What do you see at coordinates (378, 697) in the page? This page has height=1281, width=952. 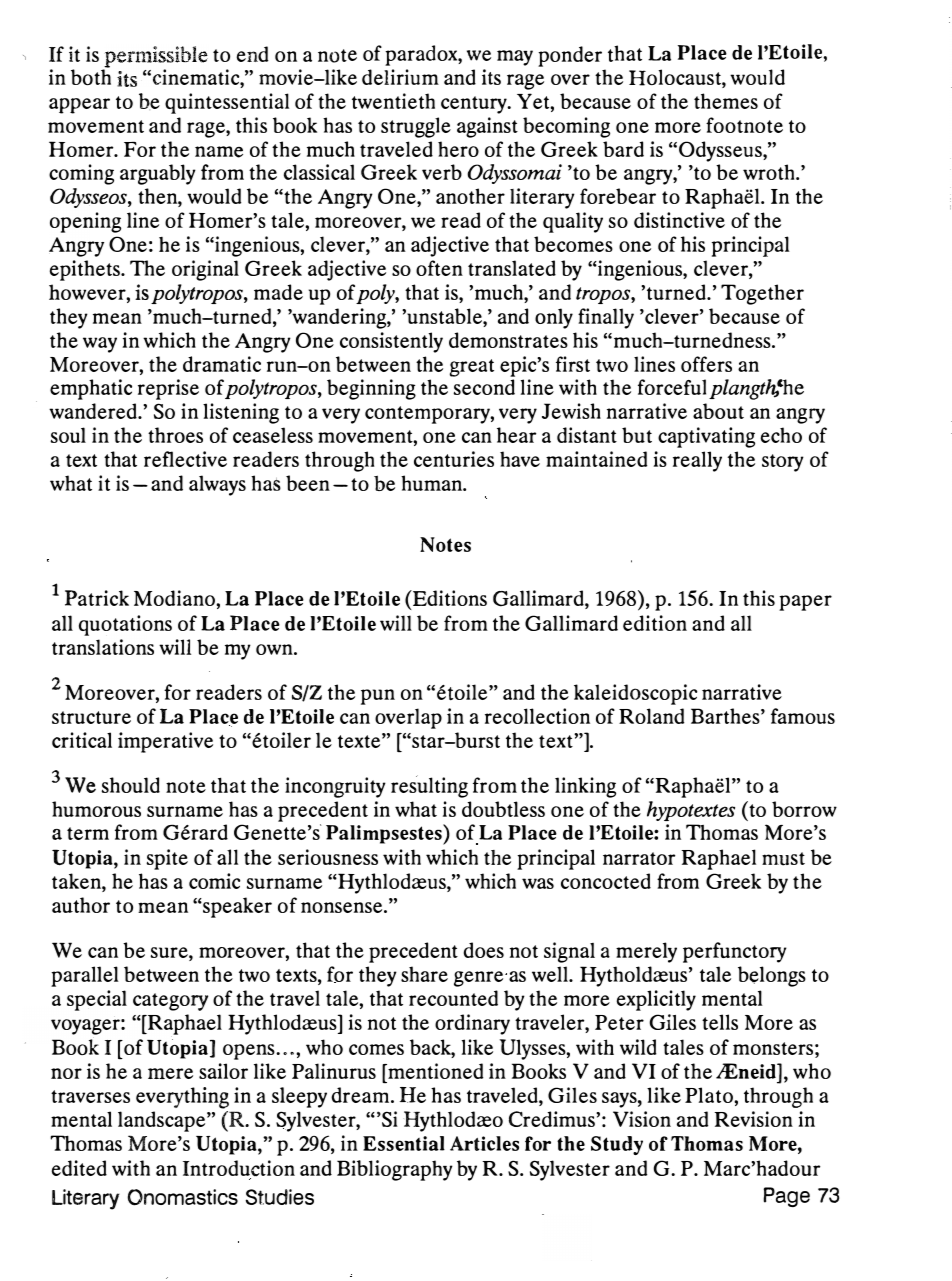 I see `pun` at bounding box center [378, 697].
